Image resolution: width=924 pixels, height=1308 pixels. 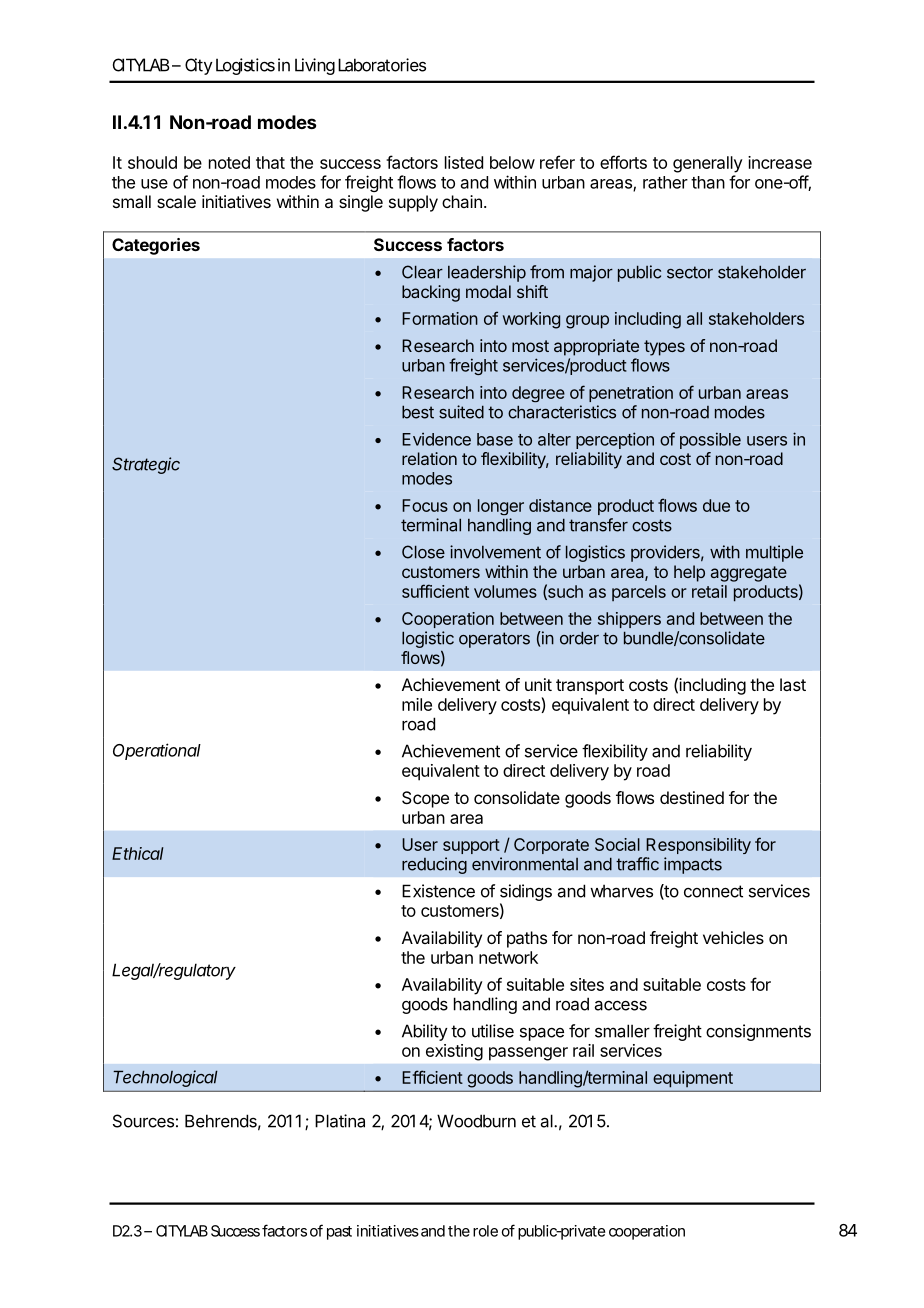 I want to click on listed, so click(x=464, y=162).
